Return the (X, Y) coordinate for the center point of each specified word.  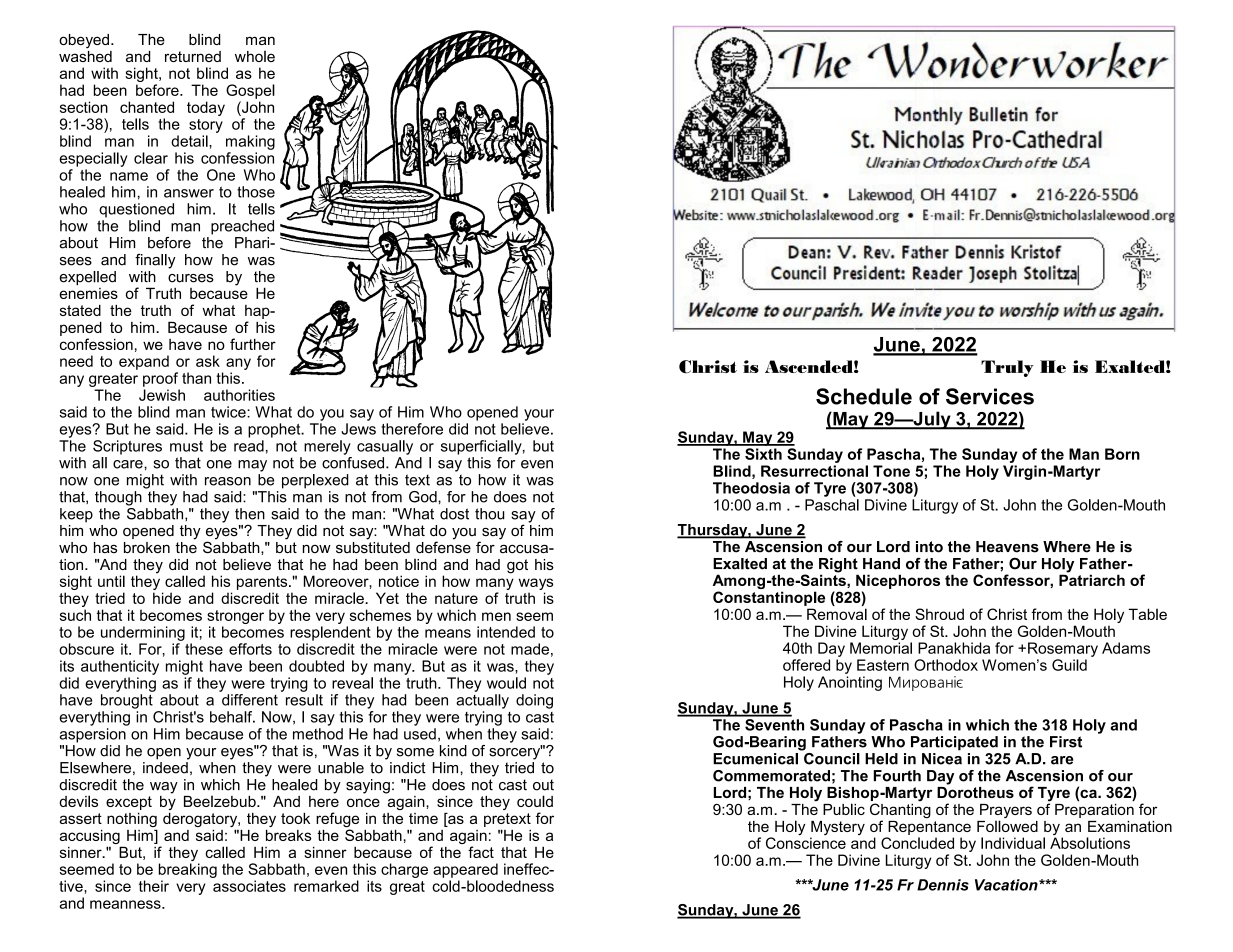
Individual (1013, 843)
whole (255, 56)
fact (481, 852)
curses (191, 278)
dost (454, 514)
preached (242, 227)
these (204, 649)
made (530, 649)
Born (1122, 454)
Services (990, 396)
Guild (1069, 665)
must (186, 446)
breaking (188, 870)
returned (193, 56)
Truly (1007, 368)
